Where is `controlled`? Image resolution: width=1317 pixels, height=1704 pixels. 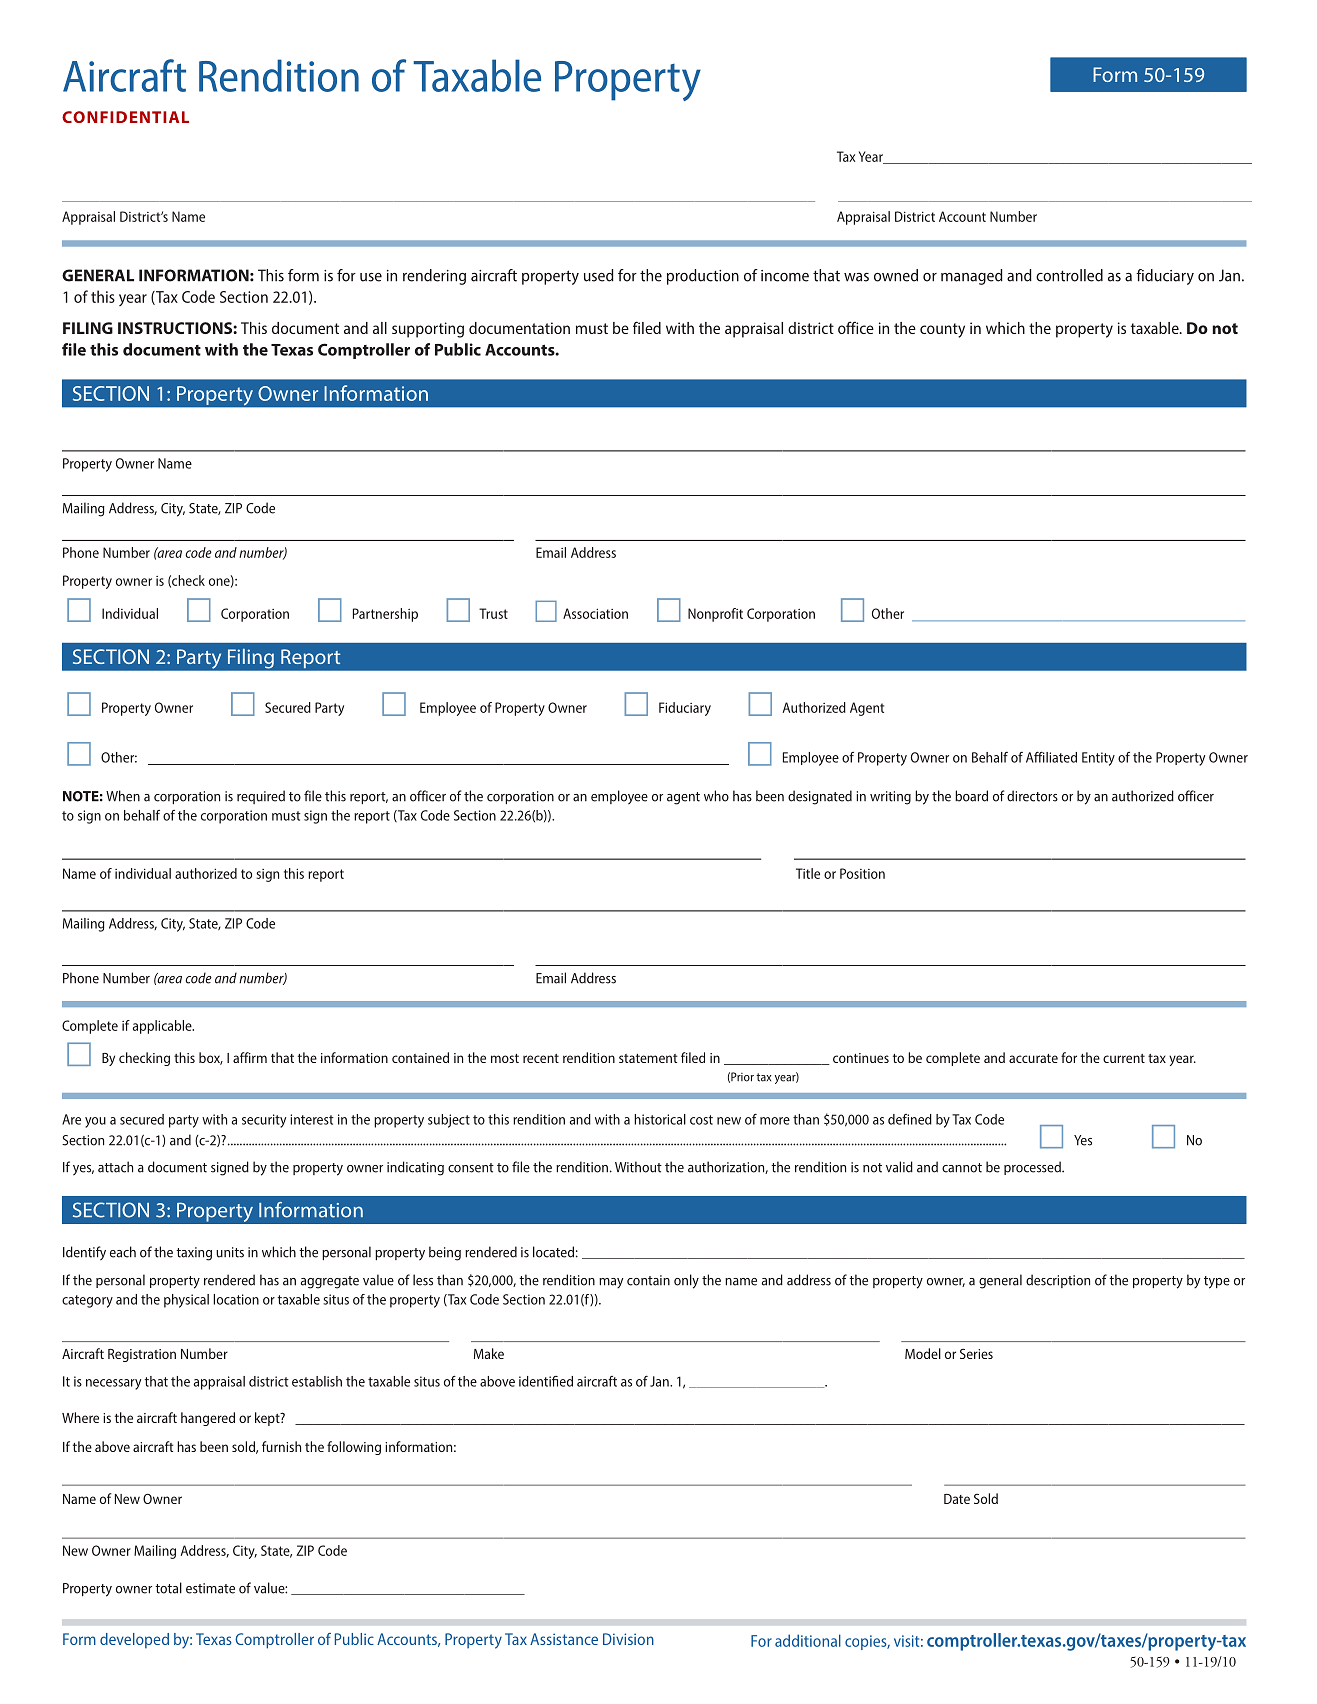 controlled is located at coordinates (1069, 275).
